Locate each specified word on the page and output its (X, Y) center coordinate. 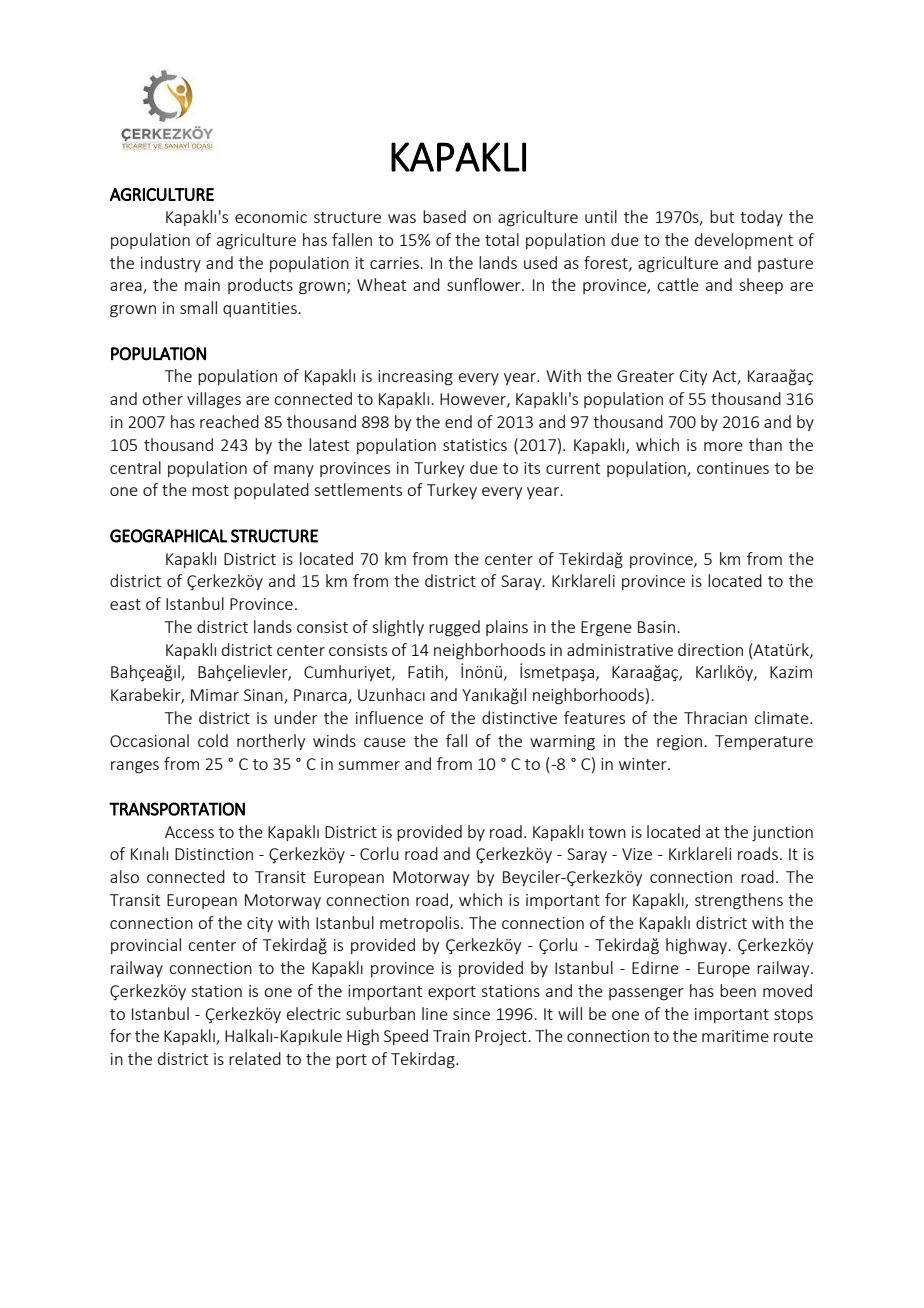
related (255, 1058)
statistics (475, 445)
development (744, 241)
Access (189, 832)
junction (782, 833)
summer (369, 765)
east (125, 604)
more (723, 446)
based (444, 216)
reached (229, 421)
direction (710, 649)
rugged (454, 628)
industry (171, 264)
